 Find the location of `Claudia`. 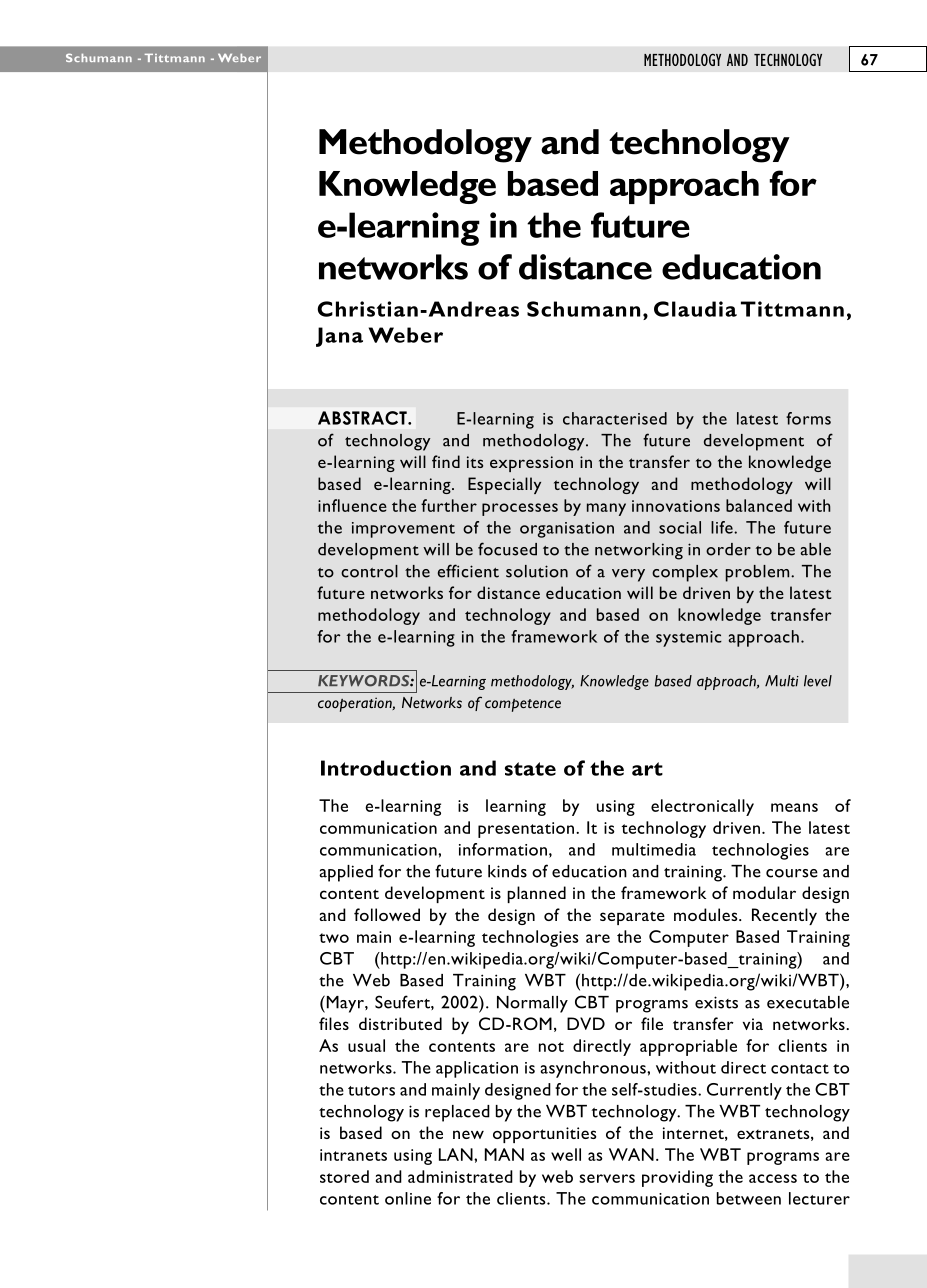

Claudia is located at coordinates (695, 309).
